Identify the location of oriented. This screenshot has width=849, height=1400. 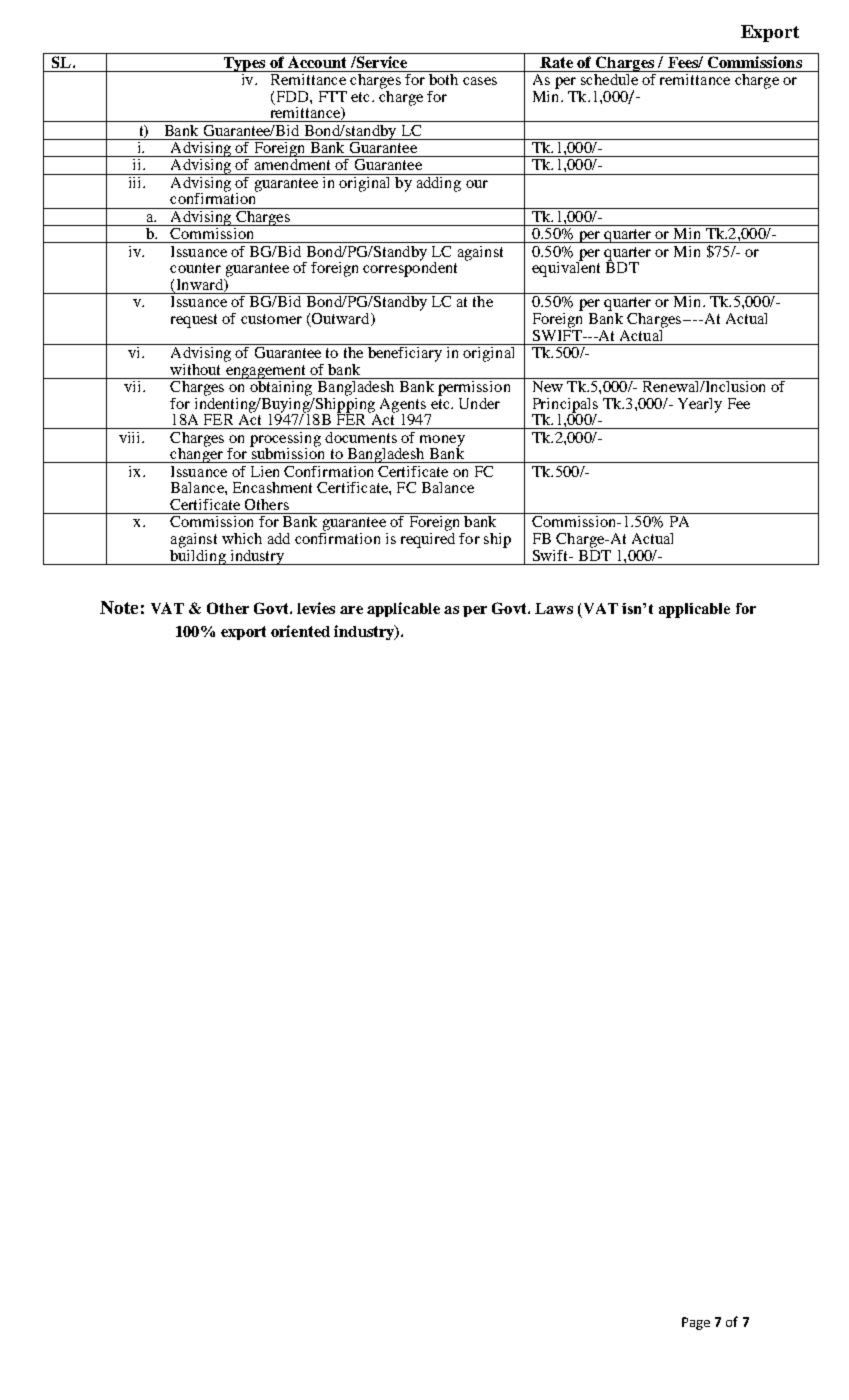
(300, 631).
